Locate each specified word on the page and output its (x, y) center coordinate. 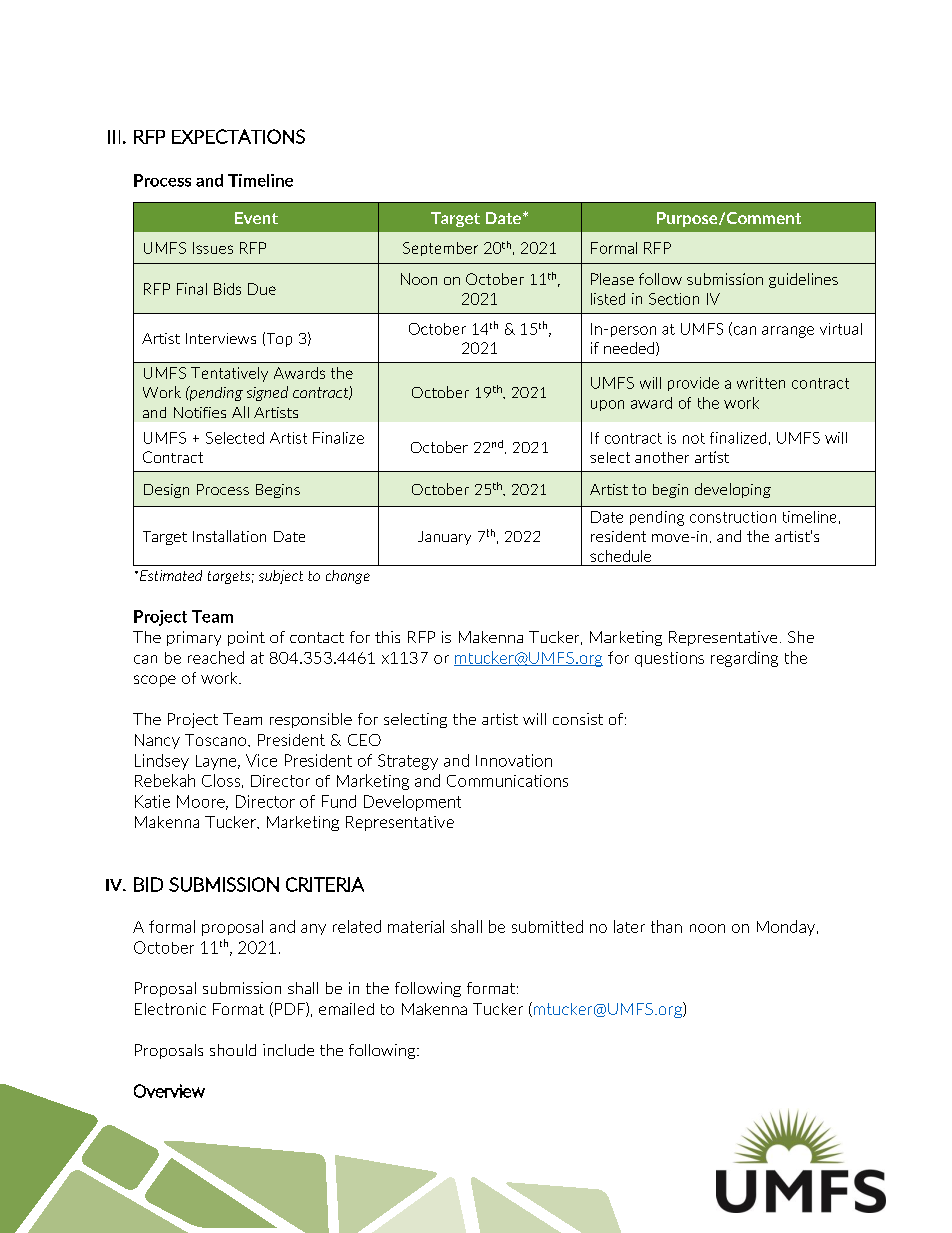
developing (733, 490)
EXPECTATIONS (238, 136)
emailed (346, 1009)
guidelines (803, 280)
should (233, 1050)
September (440, 249)
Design (166, 491)
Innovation (514, 760)
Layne (217, 762)
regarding (744, 659)
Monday (787, 928)
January (444, 538)
